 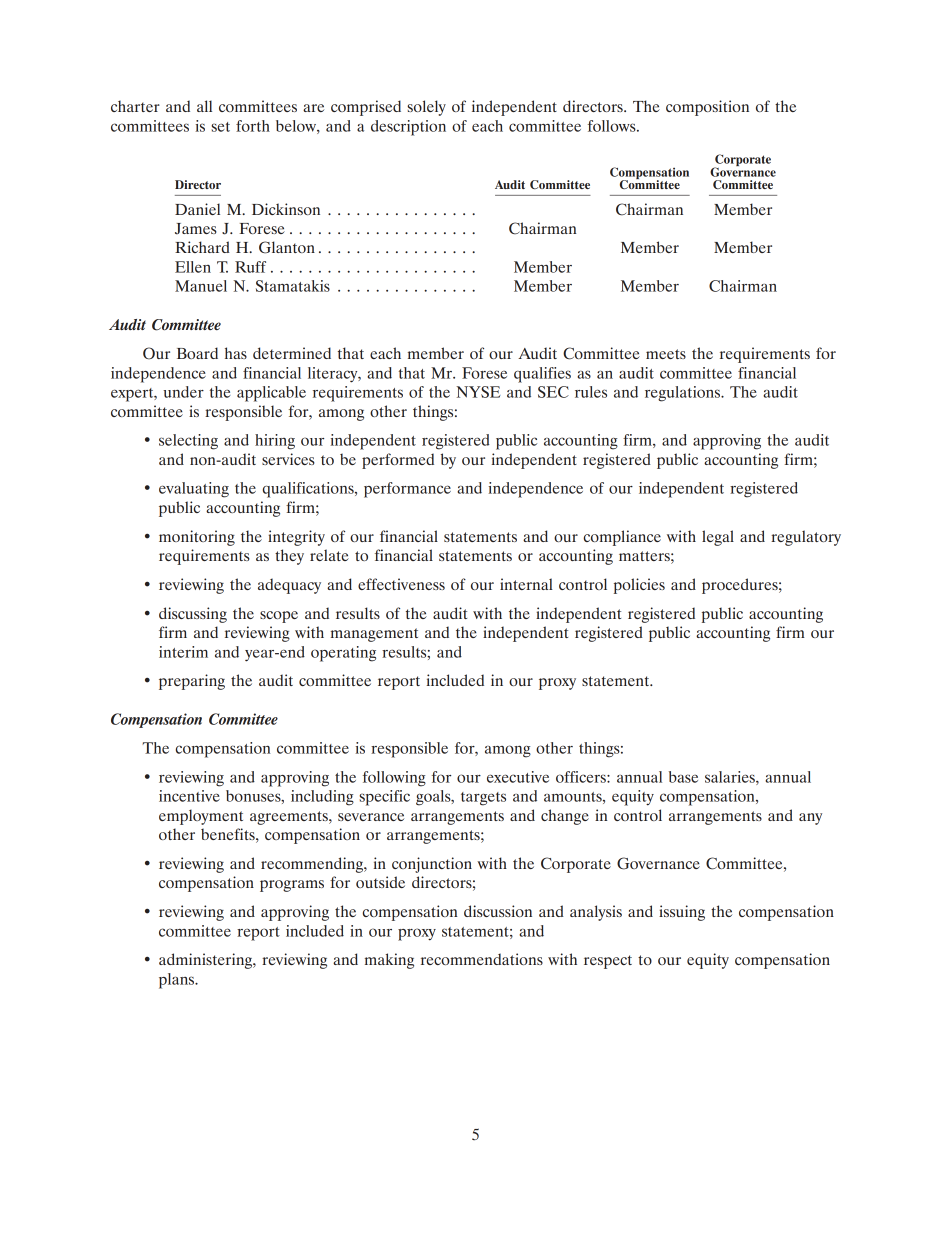 What do you see at coordinates (683, 777) in the document?
I see `base` at bounding box center [683, 777].
